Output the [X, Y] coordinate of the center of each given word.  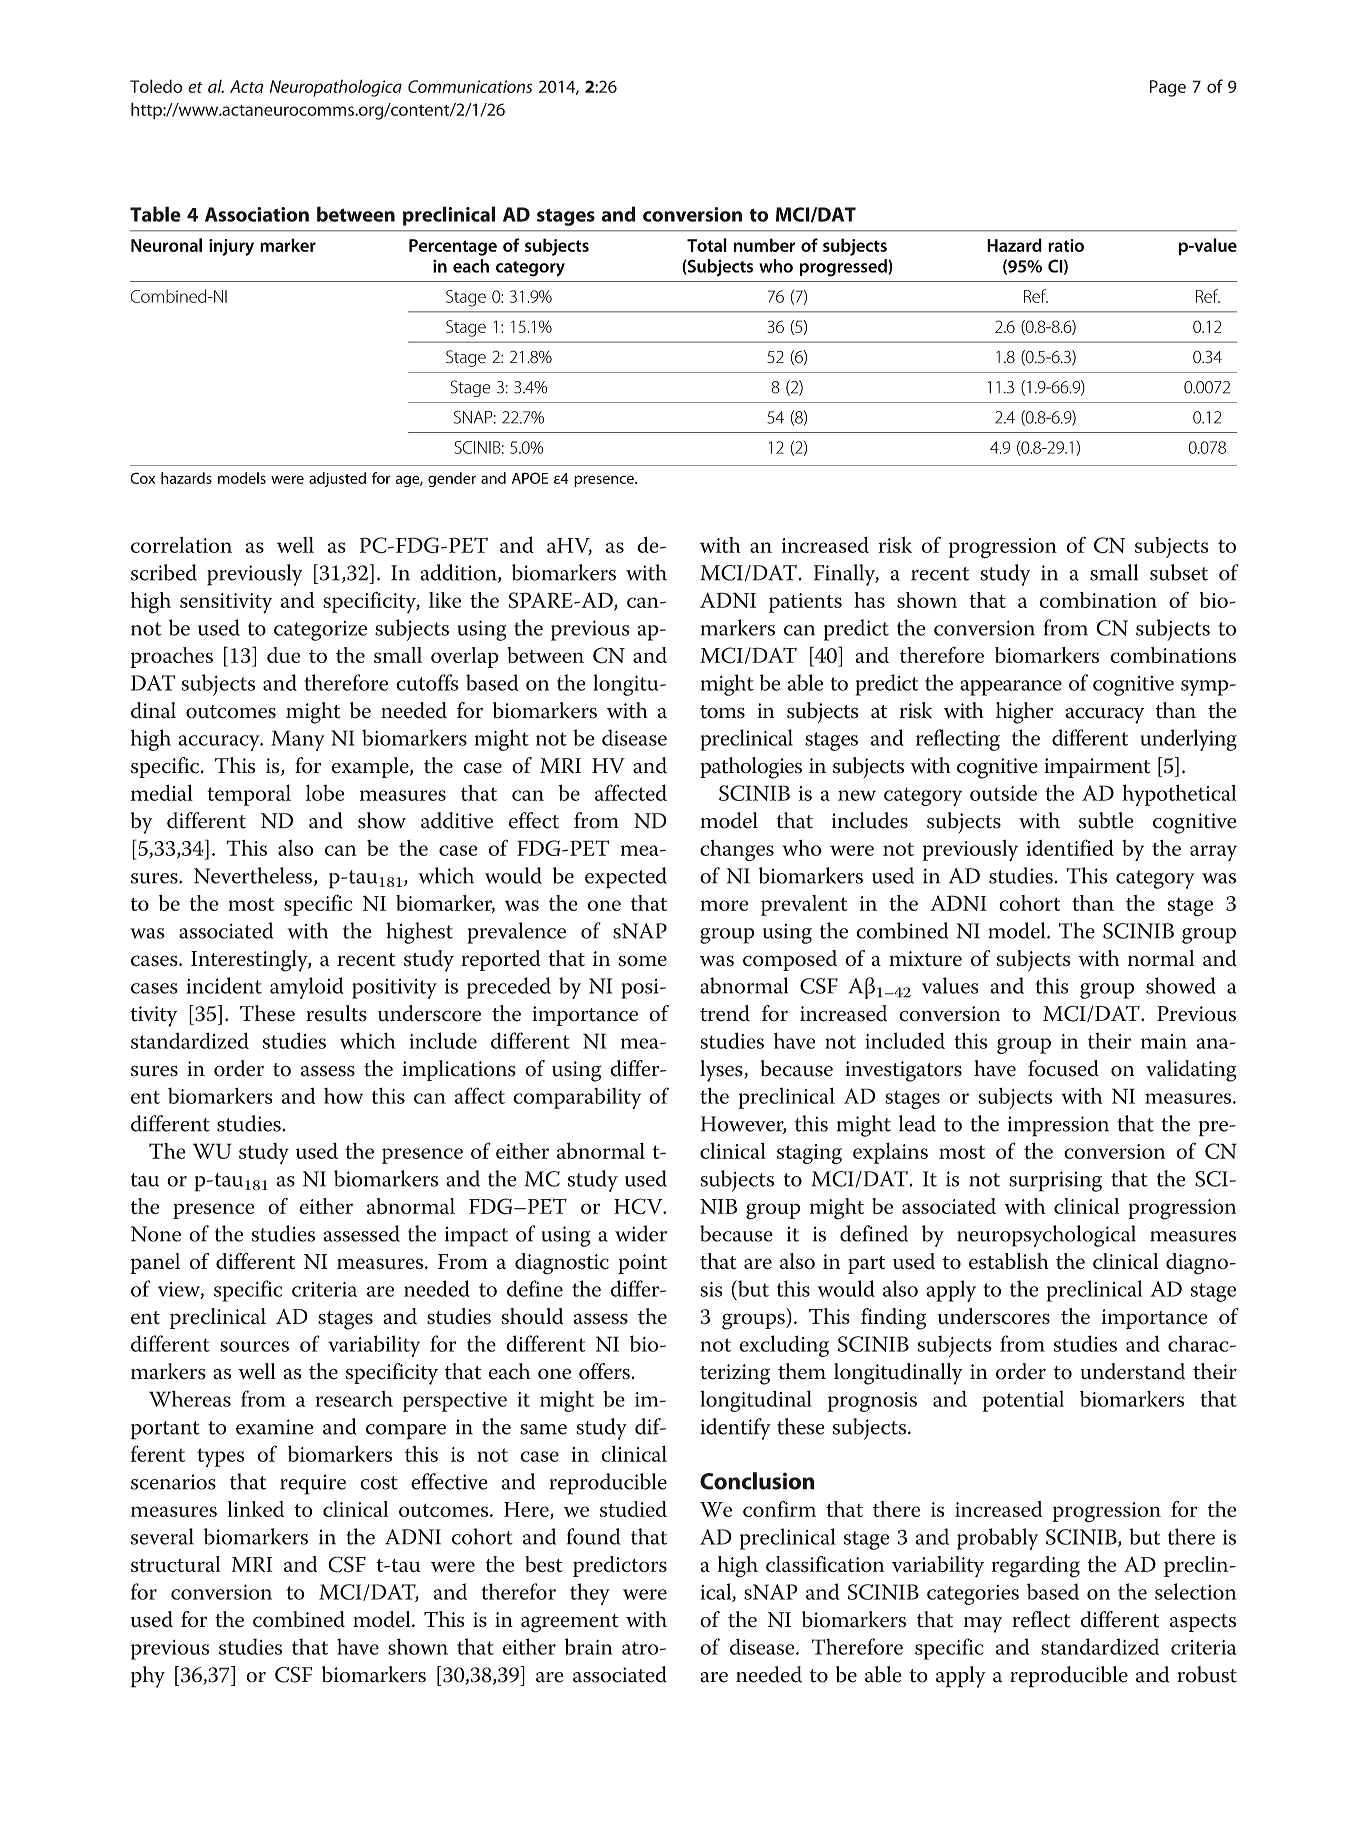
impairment [1097, 768]
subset [1179, 572]
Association [257, 214]
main [1164, 1041]
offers [605, 1371]
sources [254, 1346]
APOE [530, 478]
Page [1168, 88]
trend [725, 1013]
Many [298, 740]
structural [176, 1564]
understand [1132, 1371]
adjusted [337, 479]
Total [707, 245]
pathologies [751, 768]
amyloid [307, 988]
